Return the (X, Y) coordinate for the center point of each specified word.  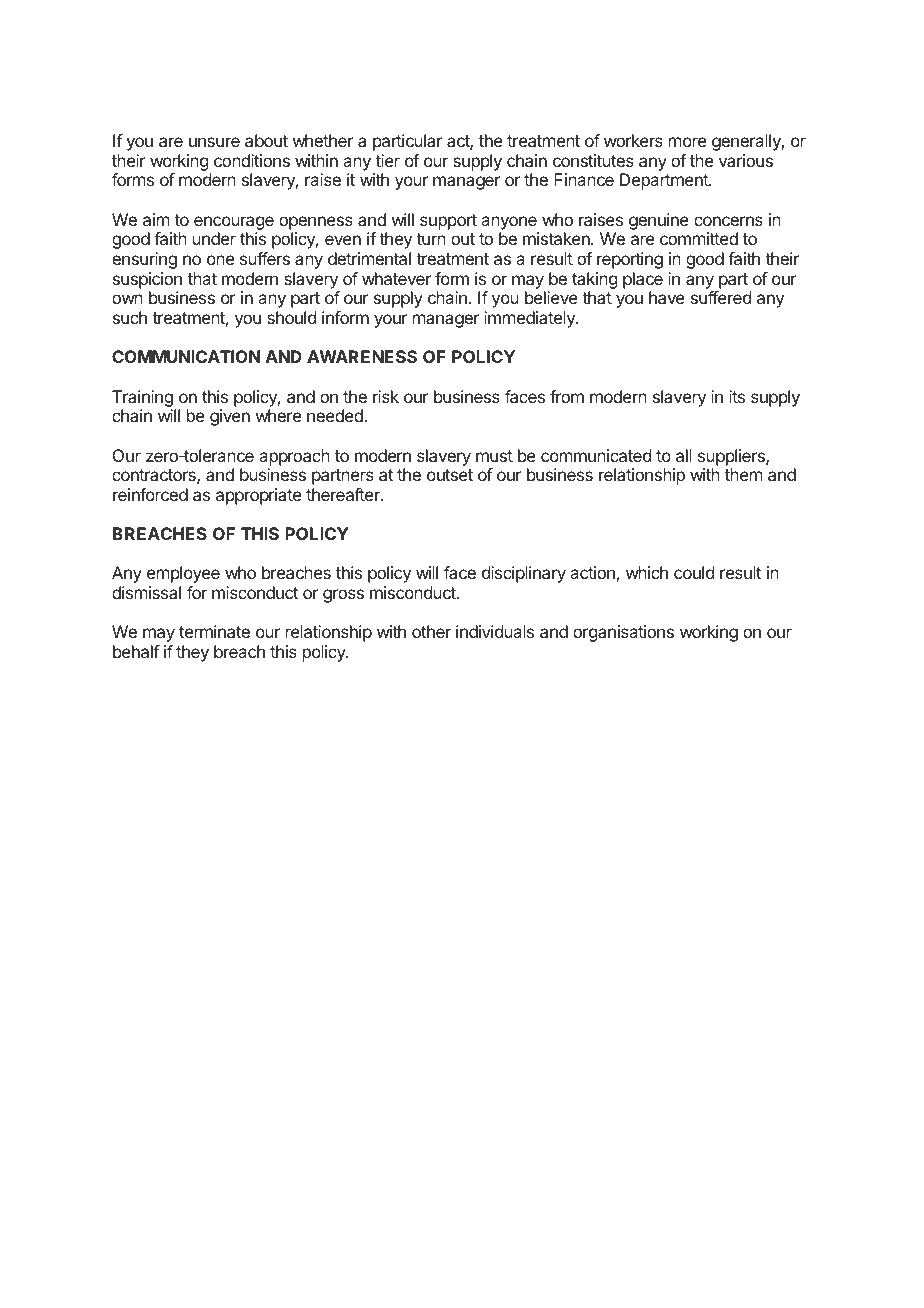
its (737, 396)
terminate (214, 631)
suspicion (147, 280)
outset (450, 475)
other (431, 631)
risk (386, 396)
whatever (396, 278)
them (743, 474)
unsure (214, 142)
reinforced (150, 494)
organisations (623, 633)
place (643, 280)
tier (387, 160)
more (687, 142)
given (230, 417)
